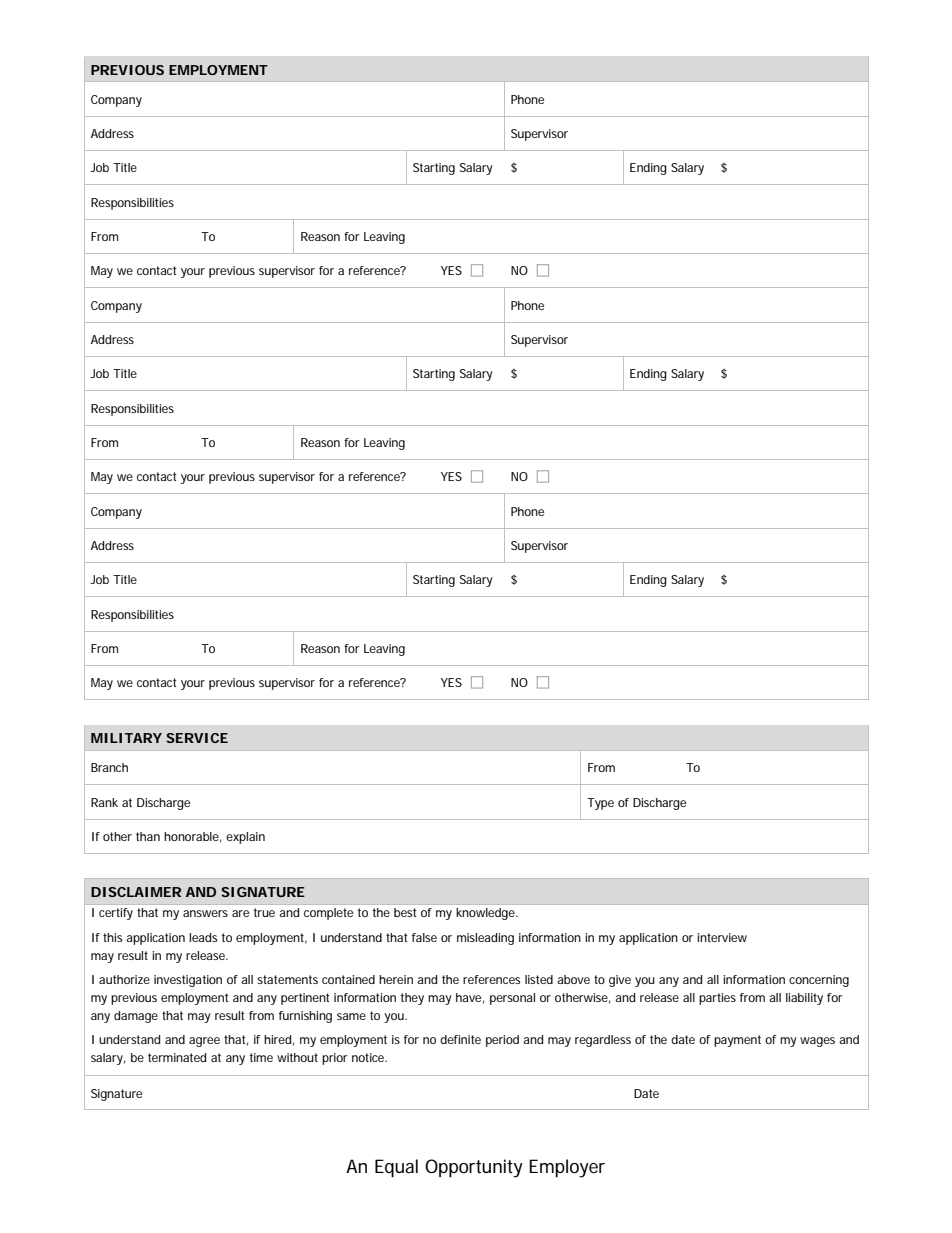  I want to click on terminated, so click(177, 1057).
